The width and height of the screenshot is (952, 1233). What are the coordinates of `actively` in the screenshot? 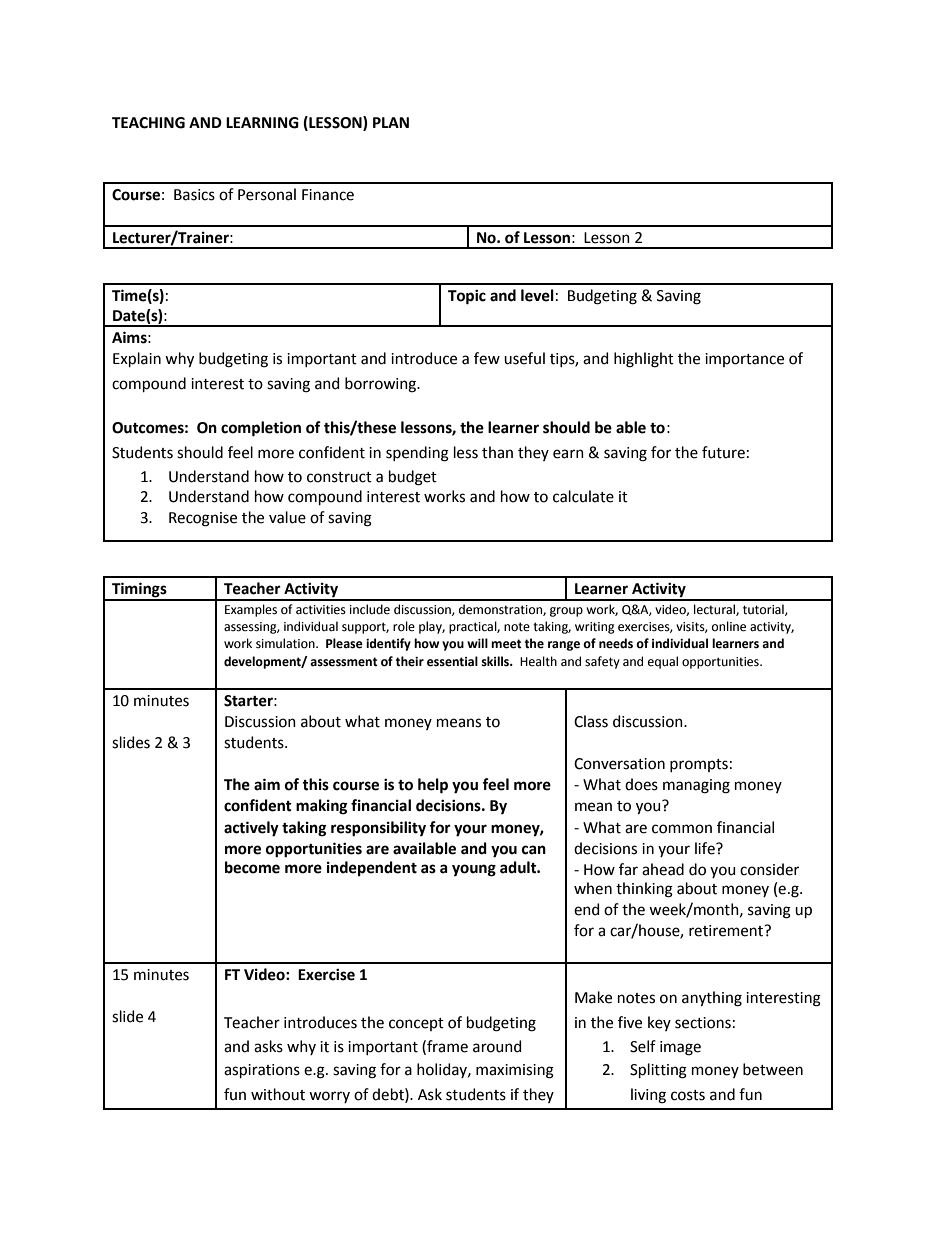 It's located at (251, 829).
